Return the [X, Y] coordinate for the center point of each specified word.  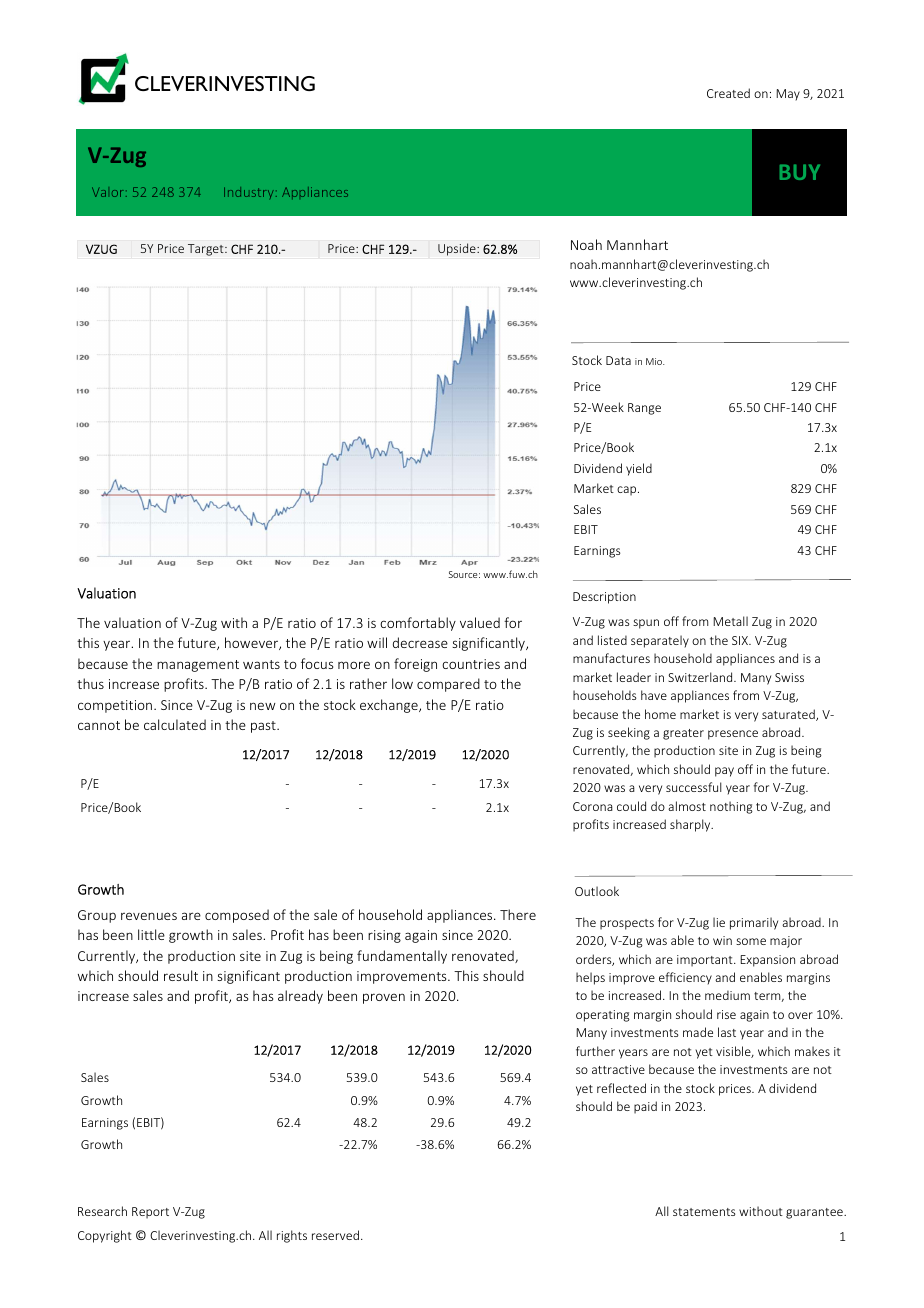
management [198, 666]
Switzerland [701, 677]
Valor [107, 192]
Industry [249, 193]
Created [728, 93]
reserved [335, 1235]
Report [150, 1213]
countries [471, 664]
